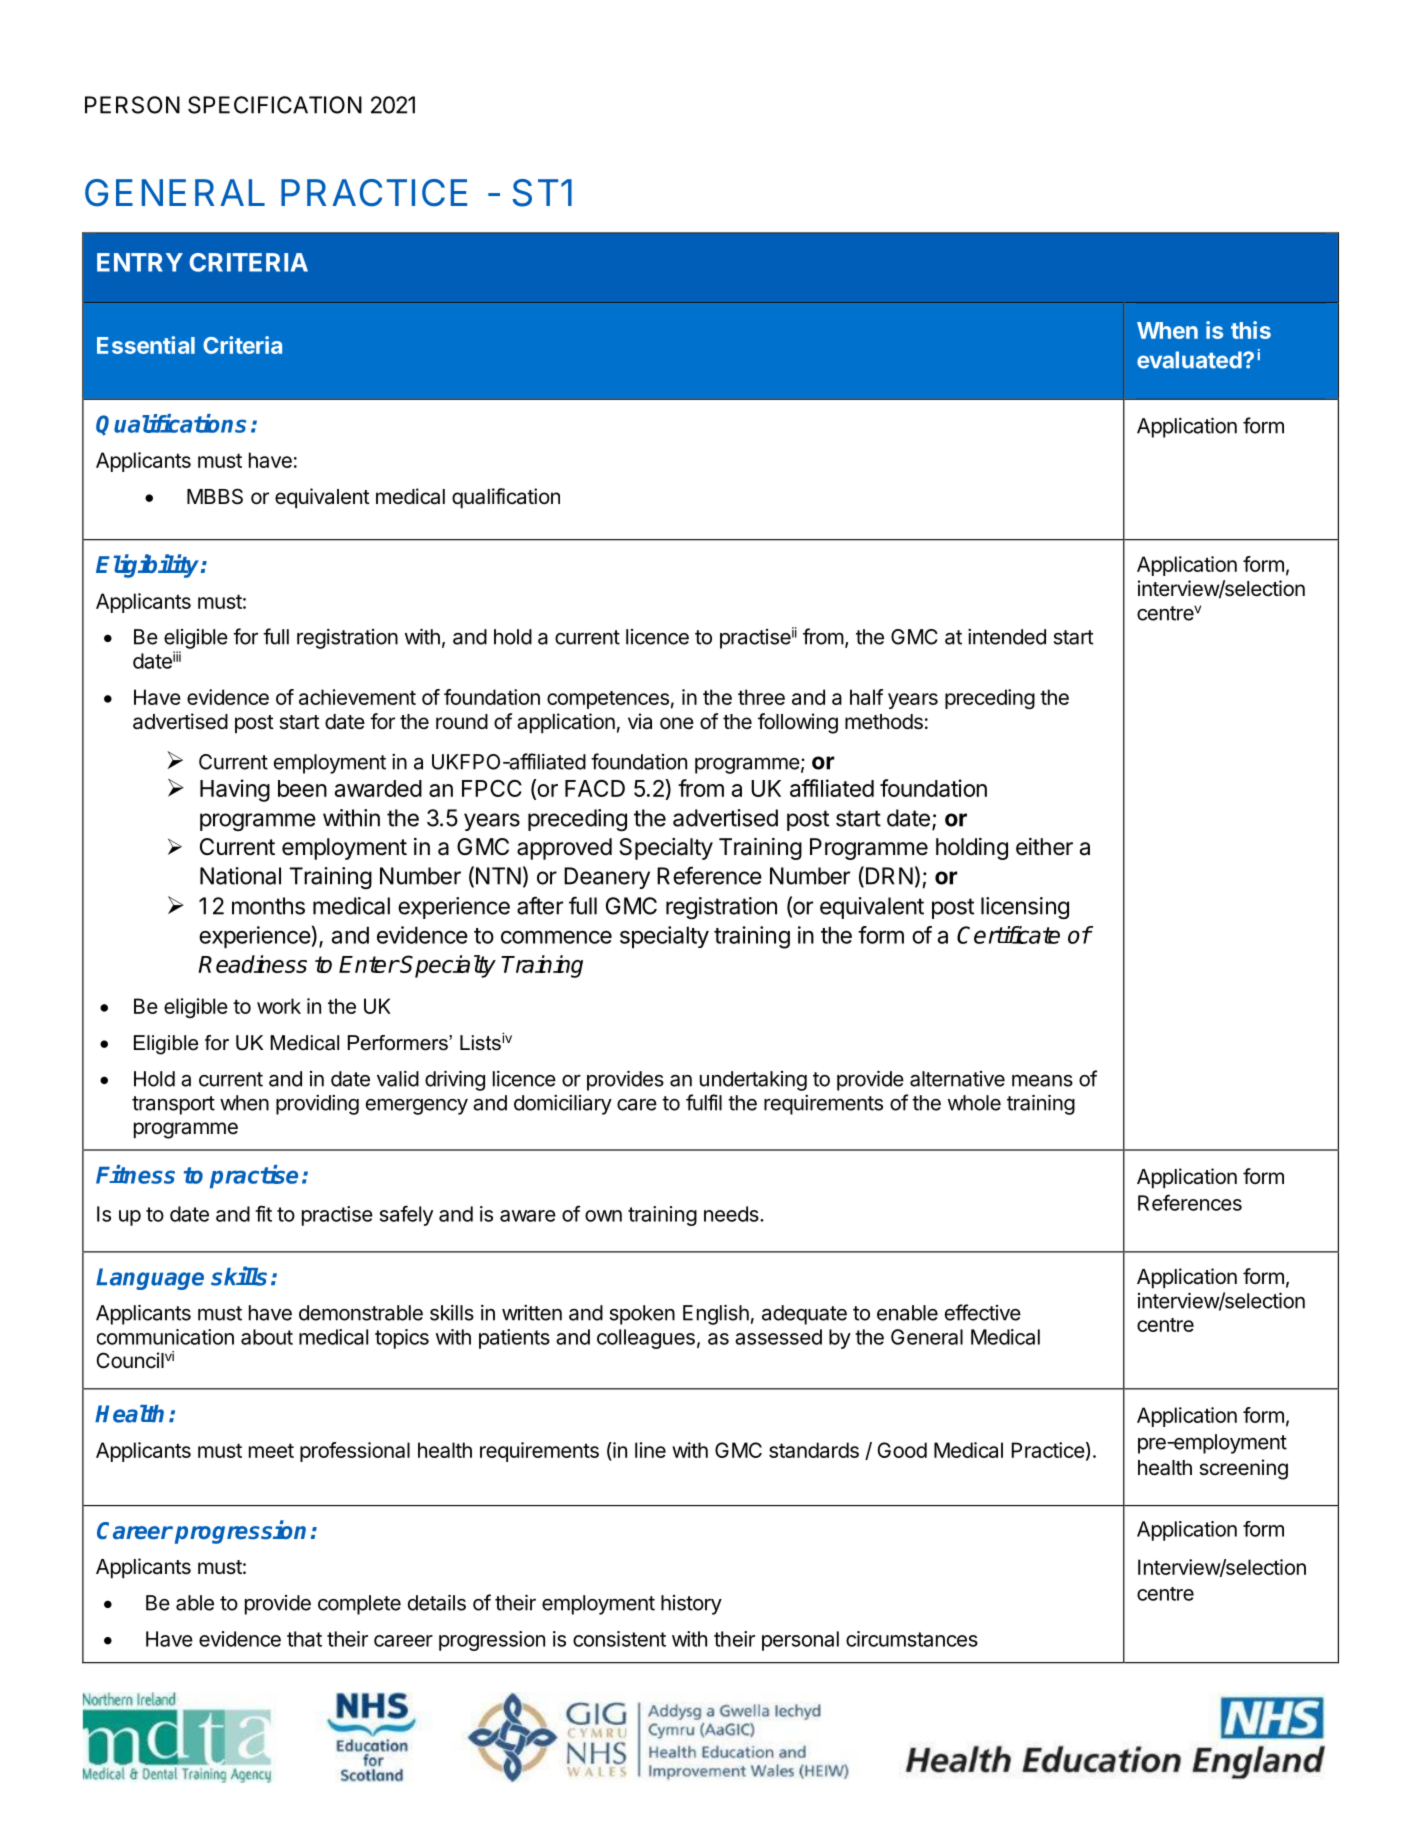 The width and height of the screenshot is (1408, 1822). What do you see at coordinates (1251, 330) in the screenshot?
I see `this` at bounding box center [1251, 330].
